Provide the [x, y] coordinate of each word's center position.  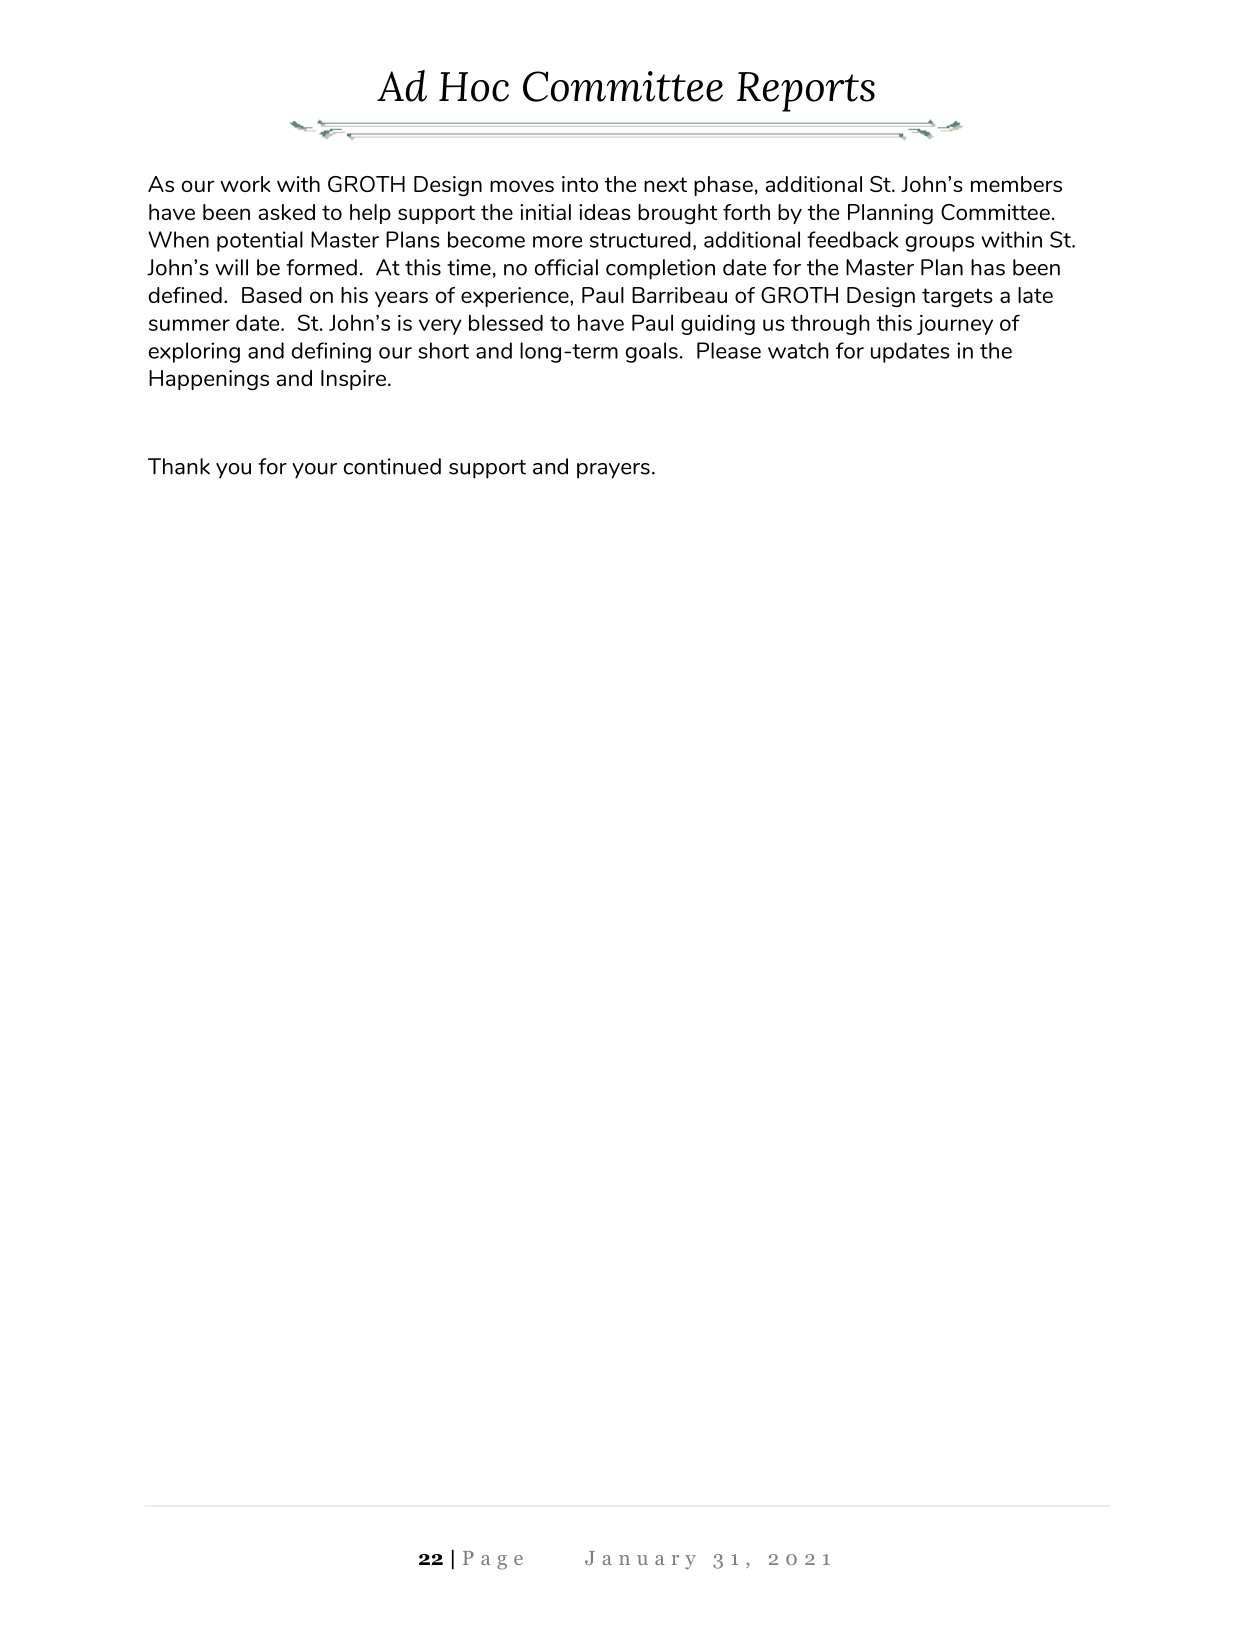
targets [957, 298]
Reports [806, 92]
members [1016, 184]
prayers [613, 471]
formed [321, 267]
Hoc [474, 87]
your [314, 471]
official [566, 267]
